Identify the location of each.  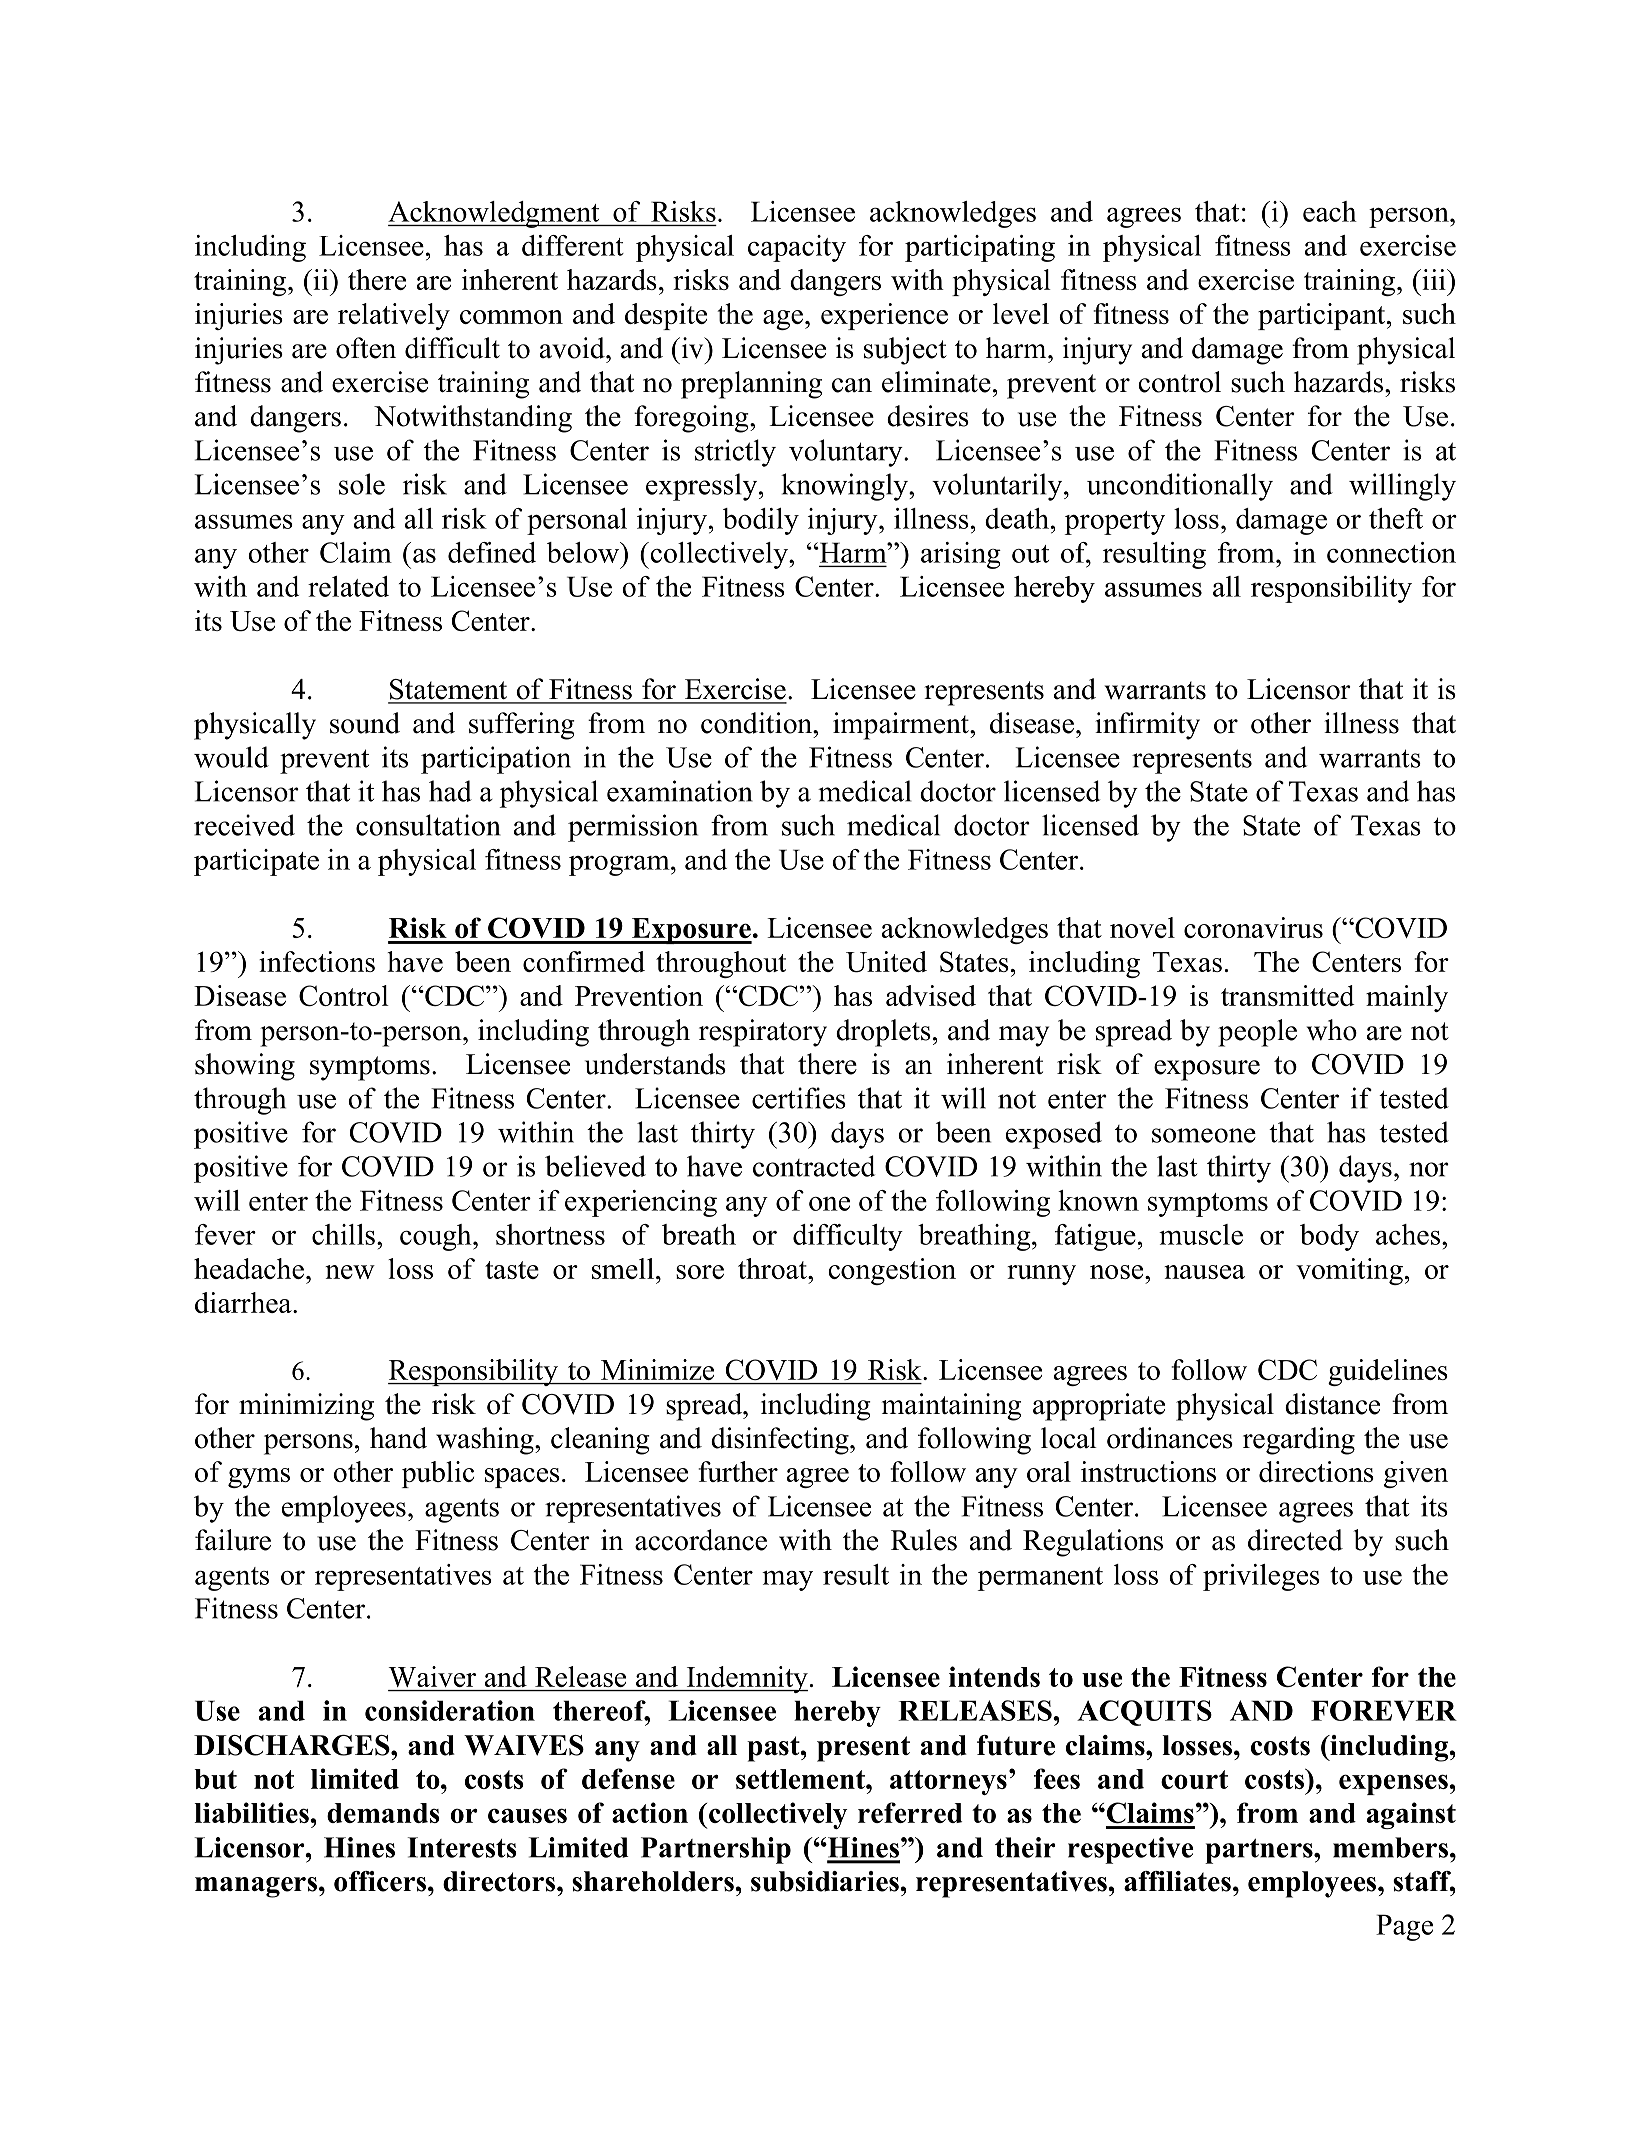
(1330, 211).
